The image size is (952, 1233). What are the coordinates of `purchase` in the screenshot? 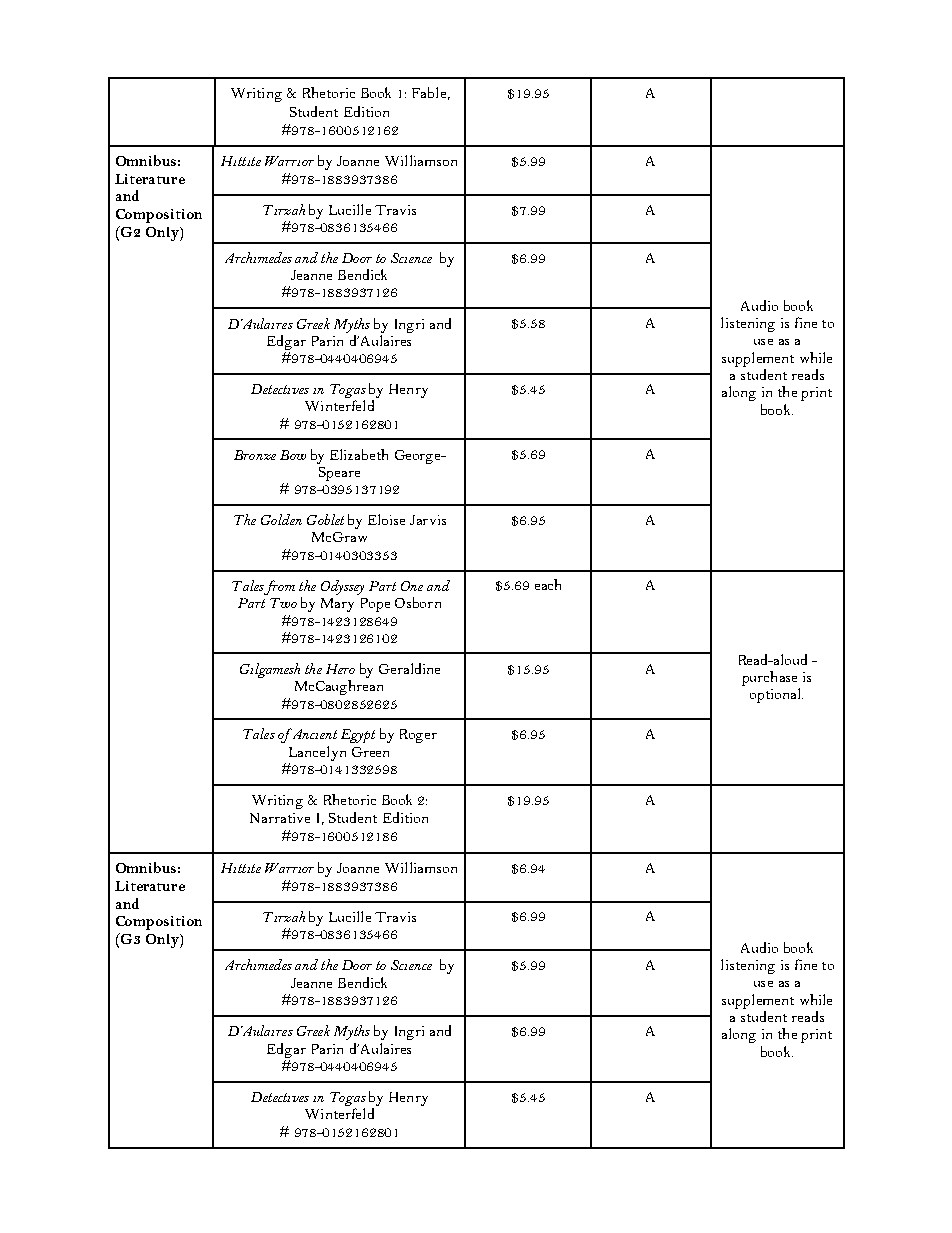 It's located at (769, 678).
